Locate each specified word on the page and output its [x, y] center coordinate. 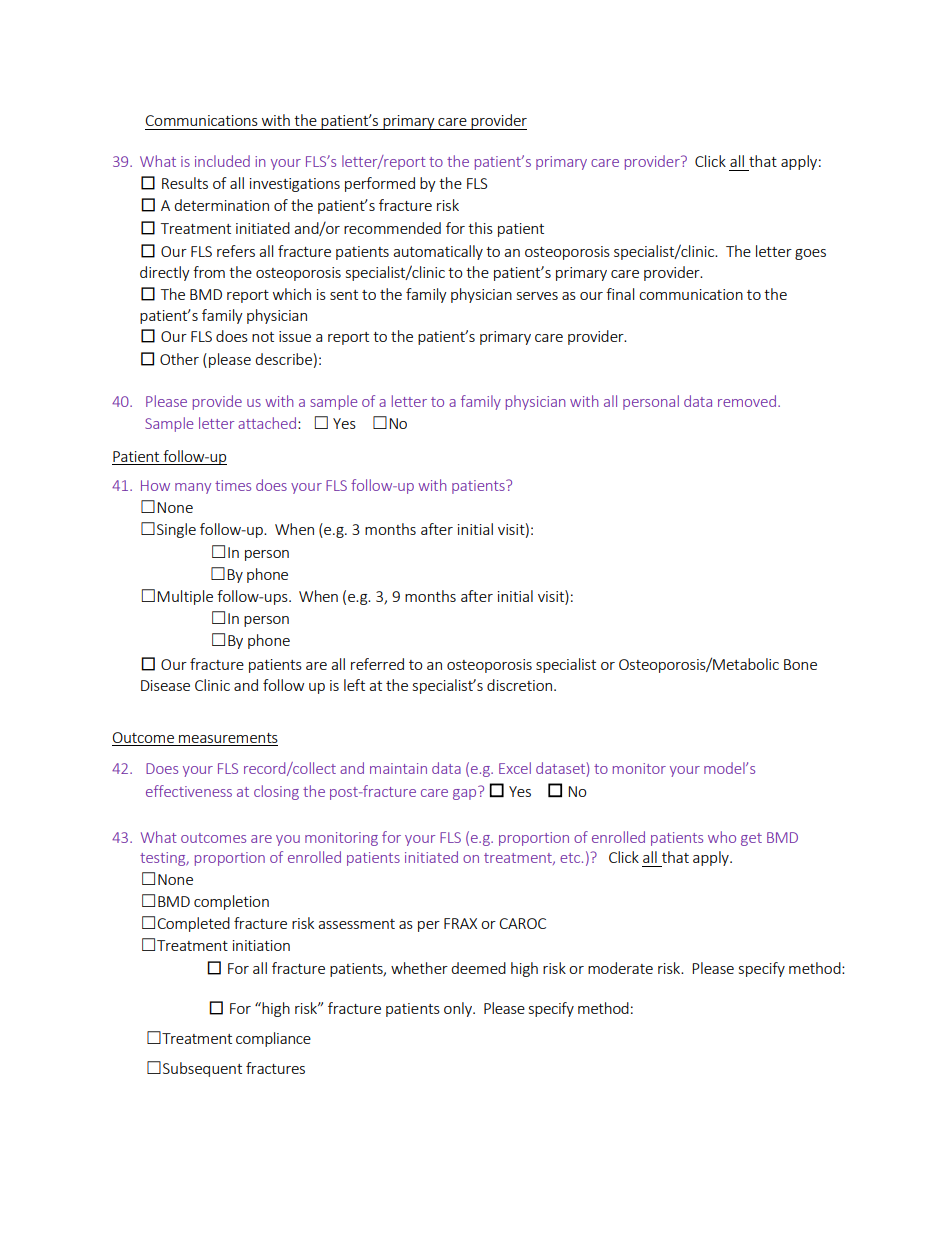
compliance [273, 1039]
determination [221, 205]
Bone [800, 664]
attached [267, 423]
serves [537, 296]
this [480, 228]
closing [276, 792]
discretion [521, 685]
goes [810, 254]
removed [747, 401]
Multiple [185, 597]
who [722, 837]
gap [466, 793]
